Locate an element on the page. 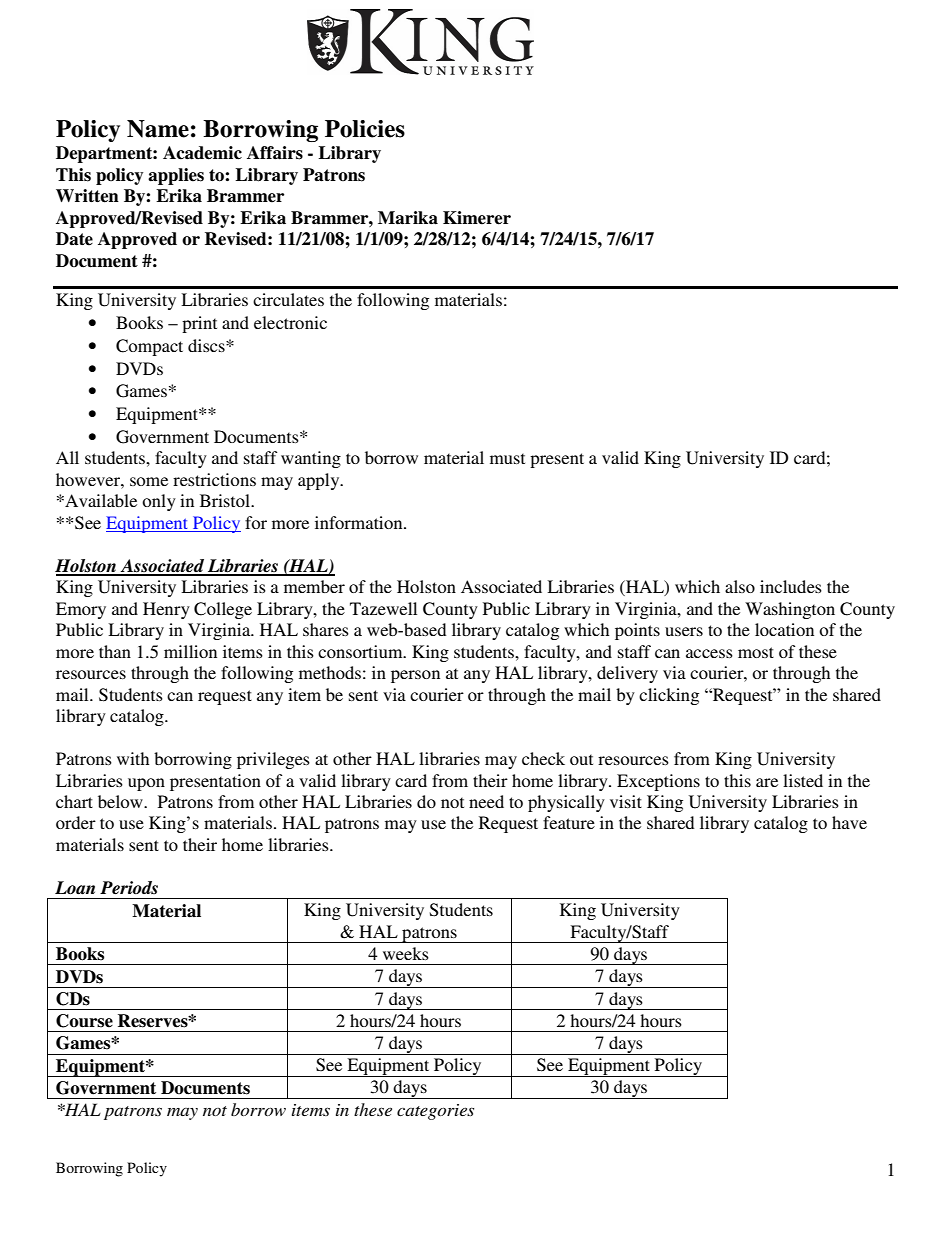 This page has width=952, height=1233. Marika is located at coordinates (408, 218).
